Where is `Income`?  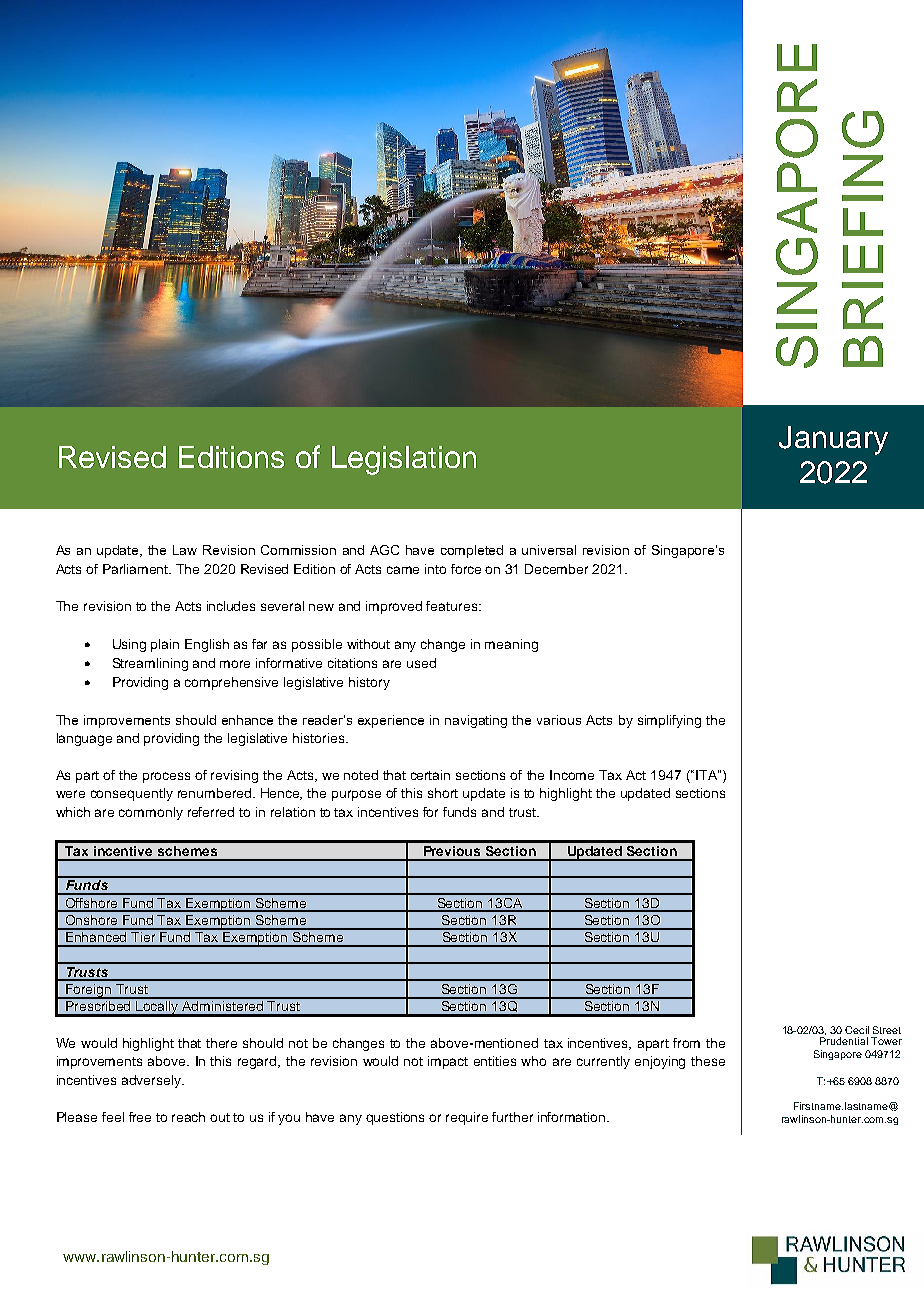
Income is located at coordinates (572, 775).
